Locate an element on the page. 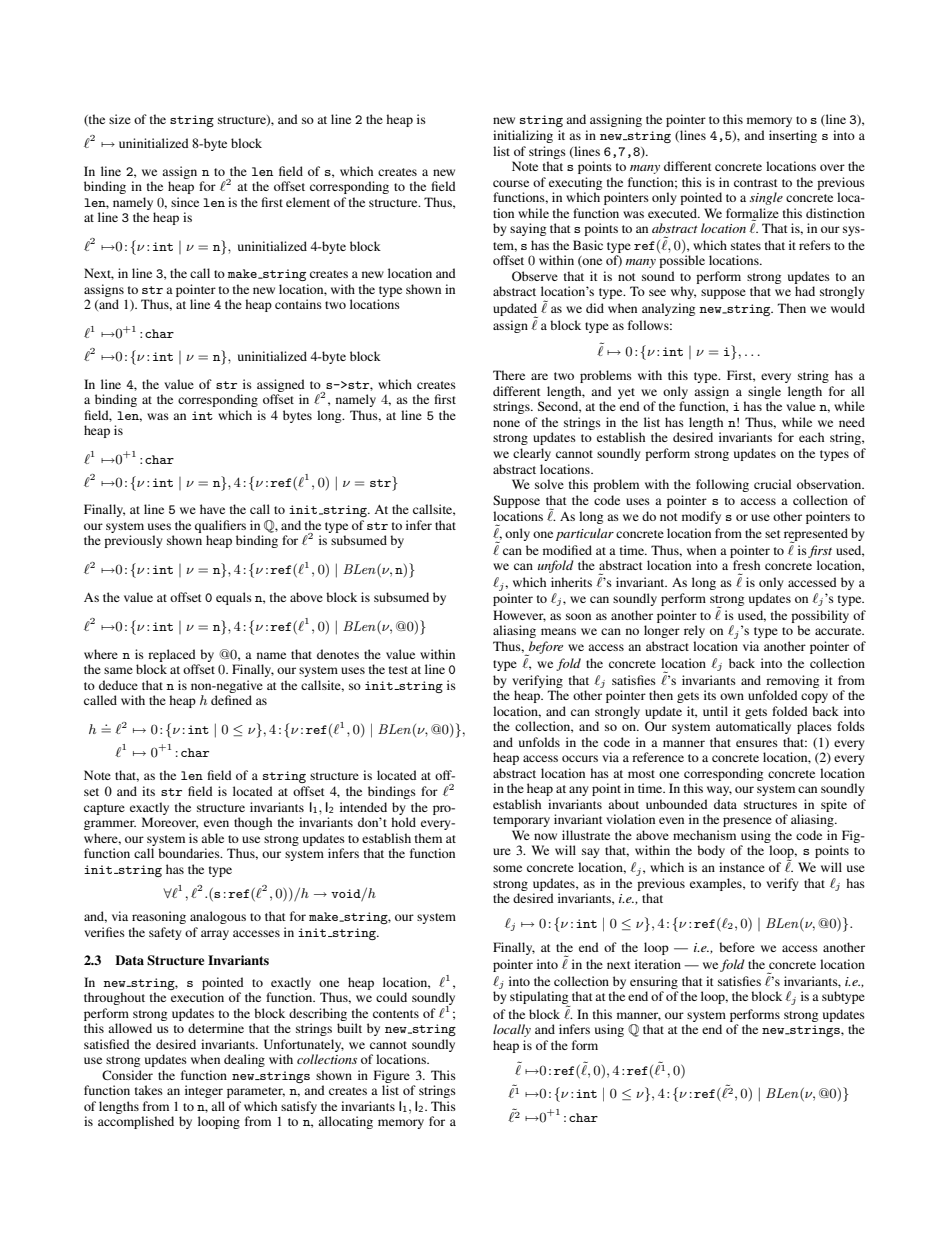 Image resolution: width=952 pixels, height=1233 pixels. test is located at coordinates (398, 670).
